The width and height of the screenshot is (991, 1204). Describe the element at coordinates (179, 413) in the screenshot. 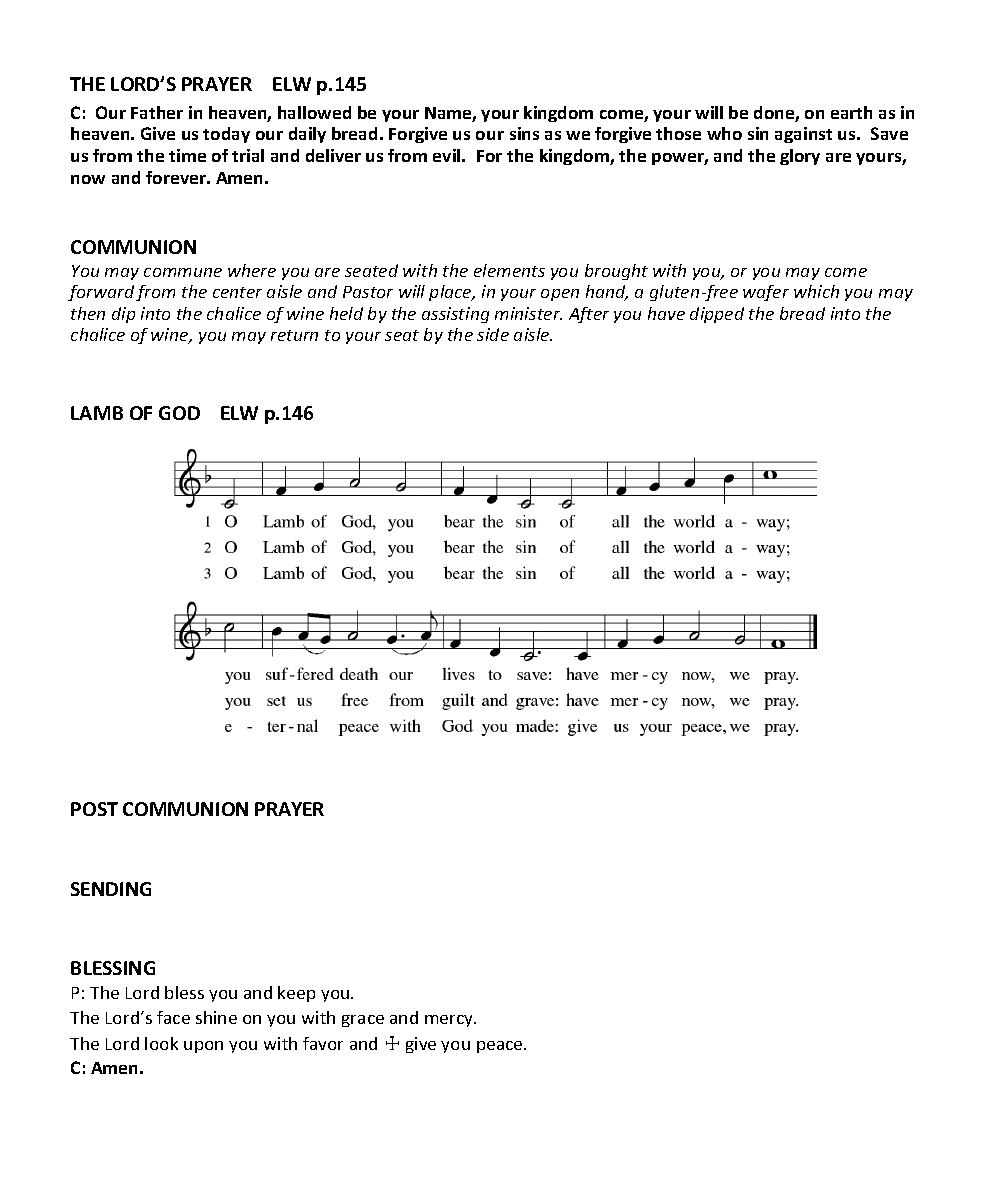

I see `GOD` at that location.
